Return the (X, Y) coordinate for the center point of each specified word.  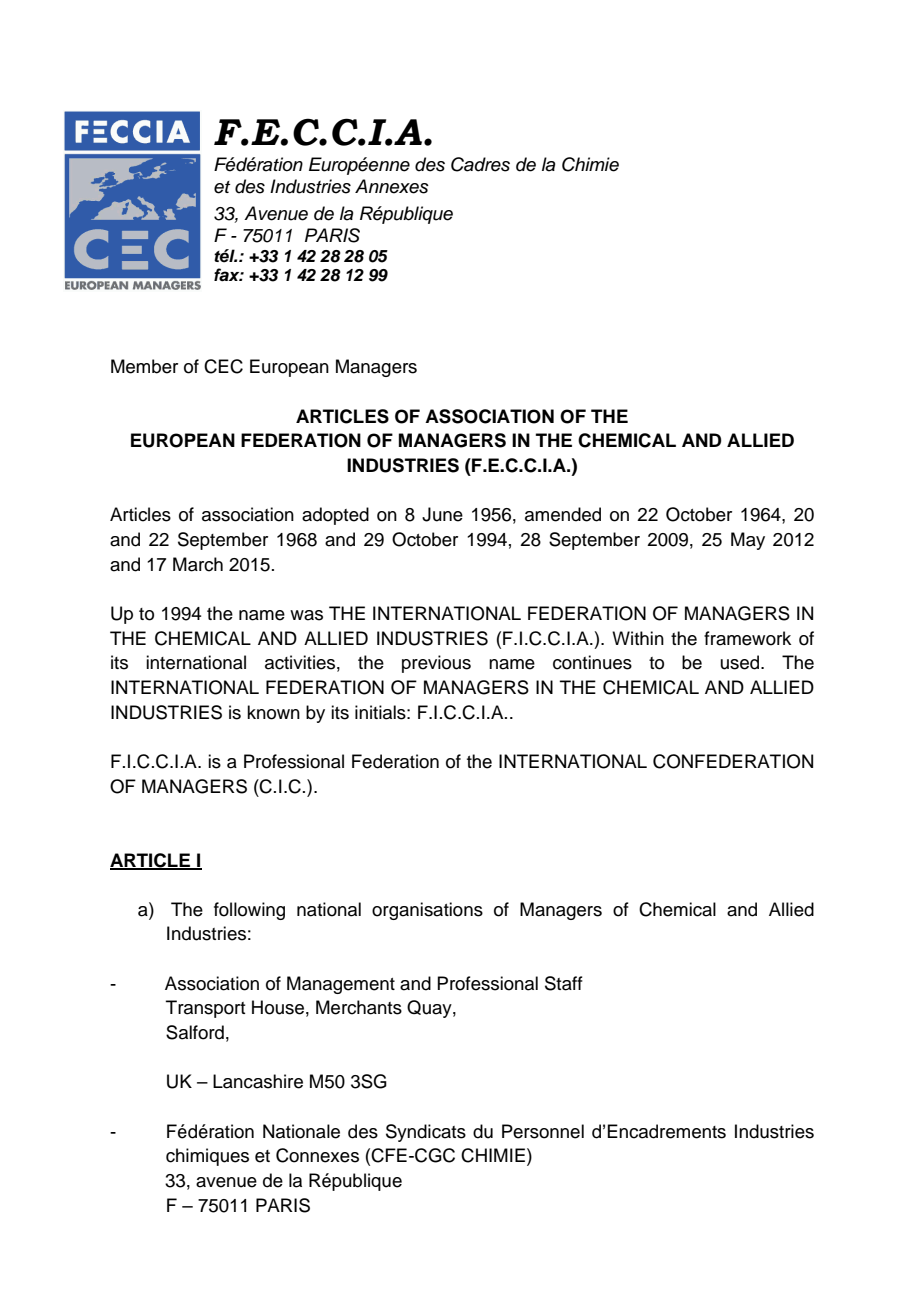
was (306, 615)
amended (563, 514)
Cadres (480, 164)
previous (436, 664)
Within (638, 638)
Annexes (392, 186)
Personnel (543, 1131)
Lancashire (258, 1081)
